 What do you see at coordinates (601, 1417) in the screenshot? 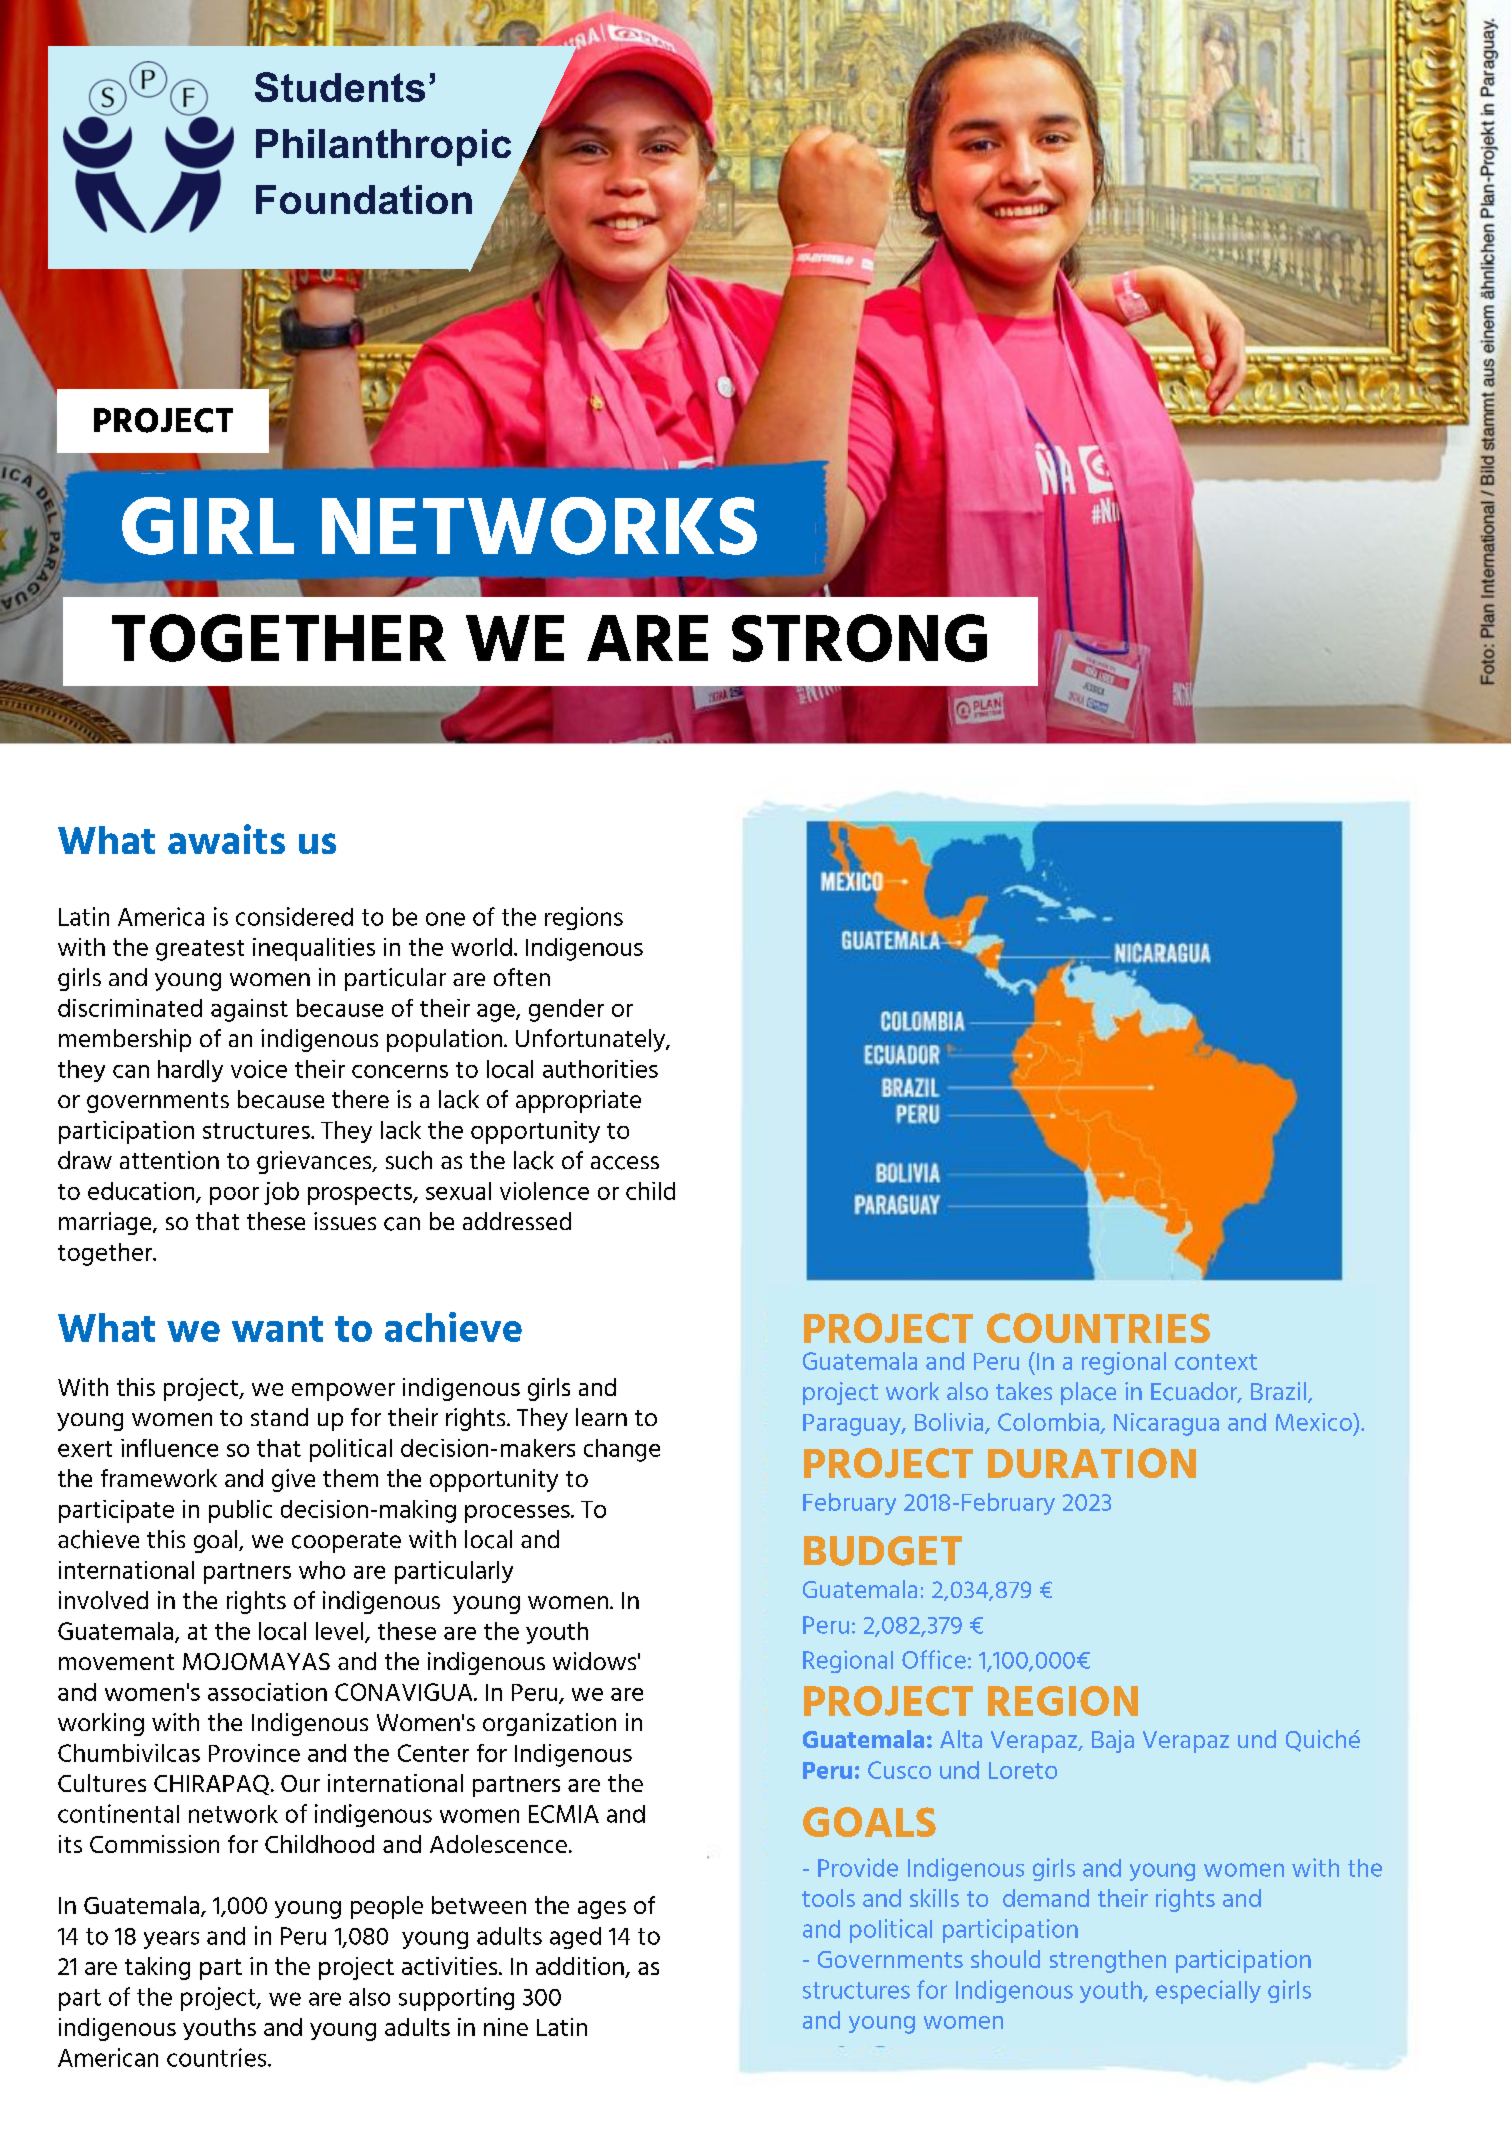
I see `learn` at bounding box center [601, 1417].
